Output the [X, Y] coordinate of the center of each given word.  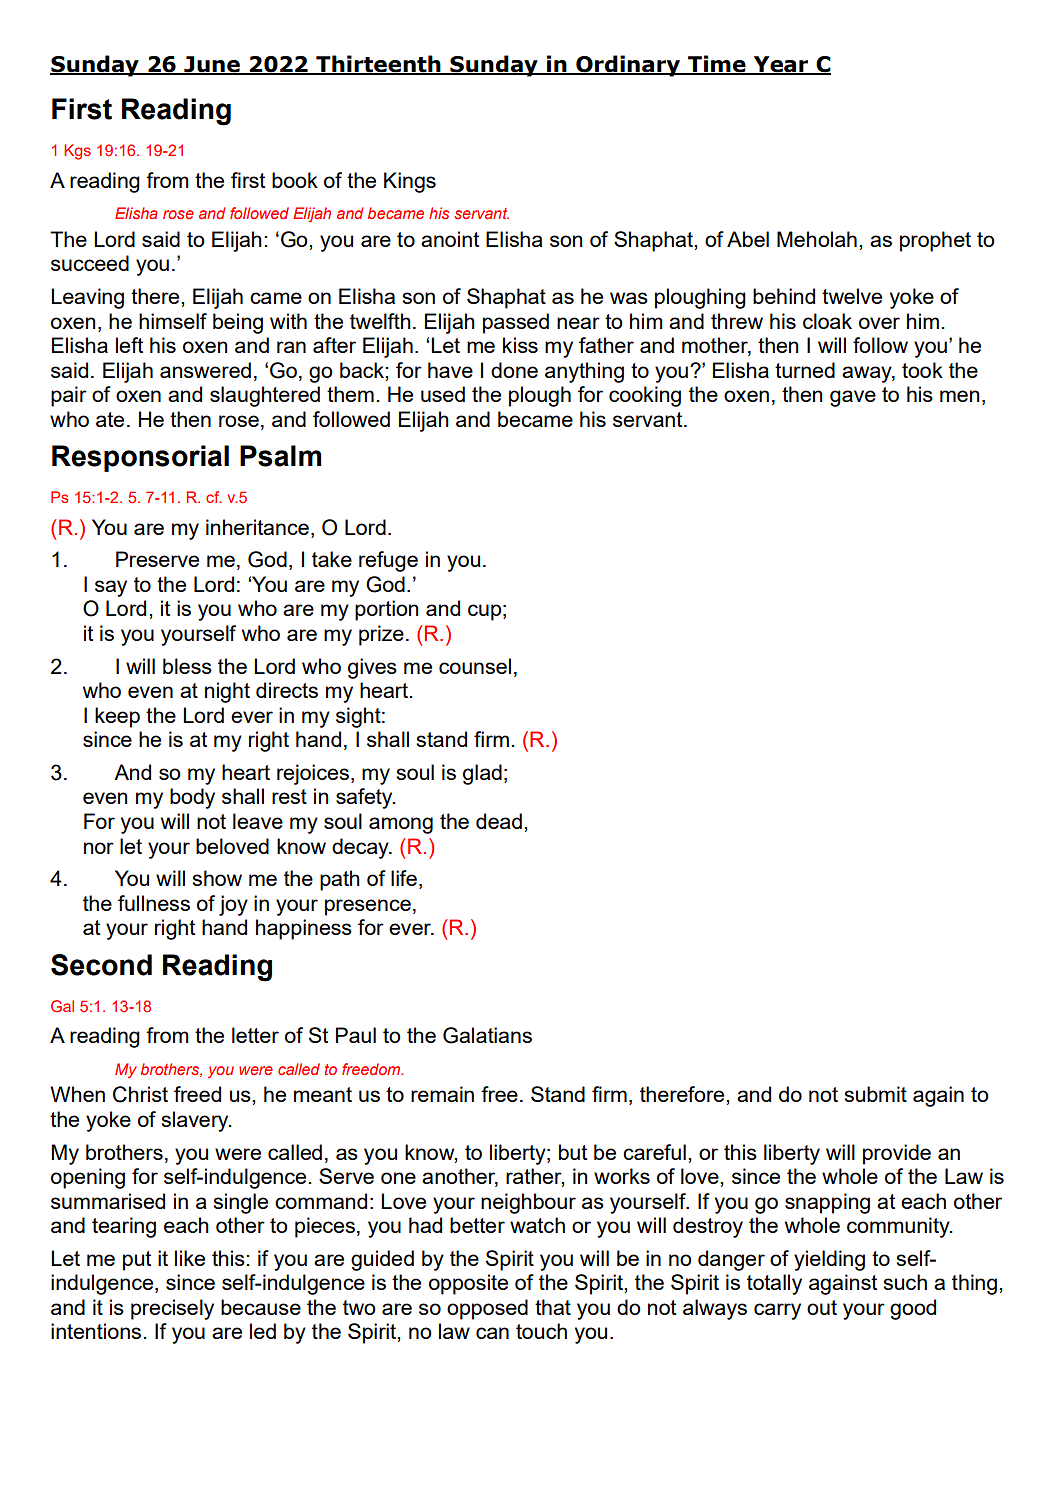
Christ [140, 1094]
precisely [172, 1309]
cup [484, 612]
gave [853, 398]
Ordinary [628, 66]
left [129, 345]
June [212, 65]
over [879, 323]
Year [781, 65]
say [111, 588]
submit [875, 1094]
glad [482, 774]
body [192, 798]
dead [499, 821]
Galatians [487, 1035]
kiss [520, 345]
